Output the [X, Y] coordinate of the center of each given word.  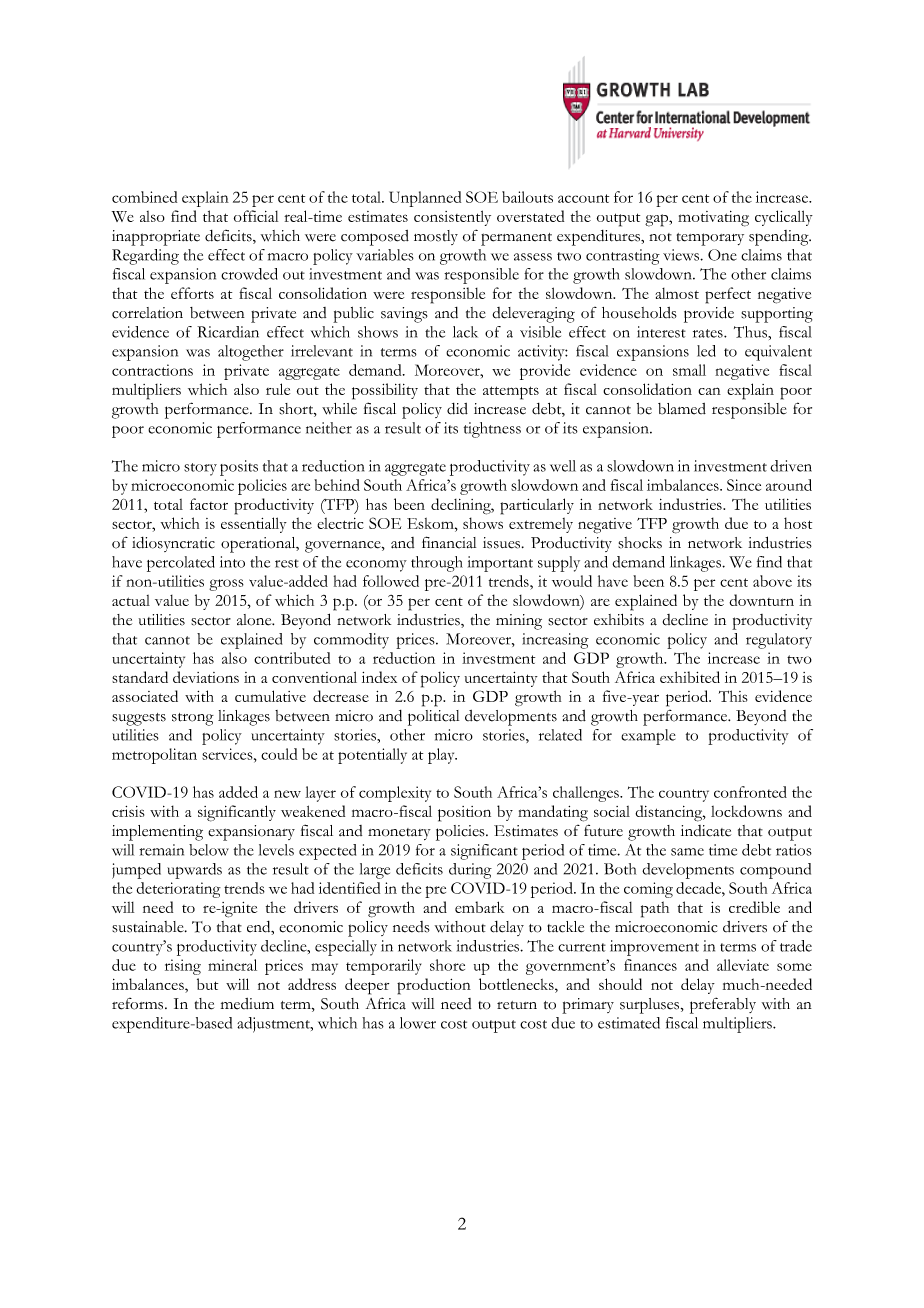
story [200, 469]
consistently [452, 218]
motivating [713, 219]
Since [744, 485]
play [442, 756]
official [256, 216]
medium [247, 1004]
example [648, 737]
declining [462, 506]
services [228, 754]
